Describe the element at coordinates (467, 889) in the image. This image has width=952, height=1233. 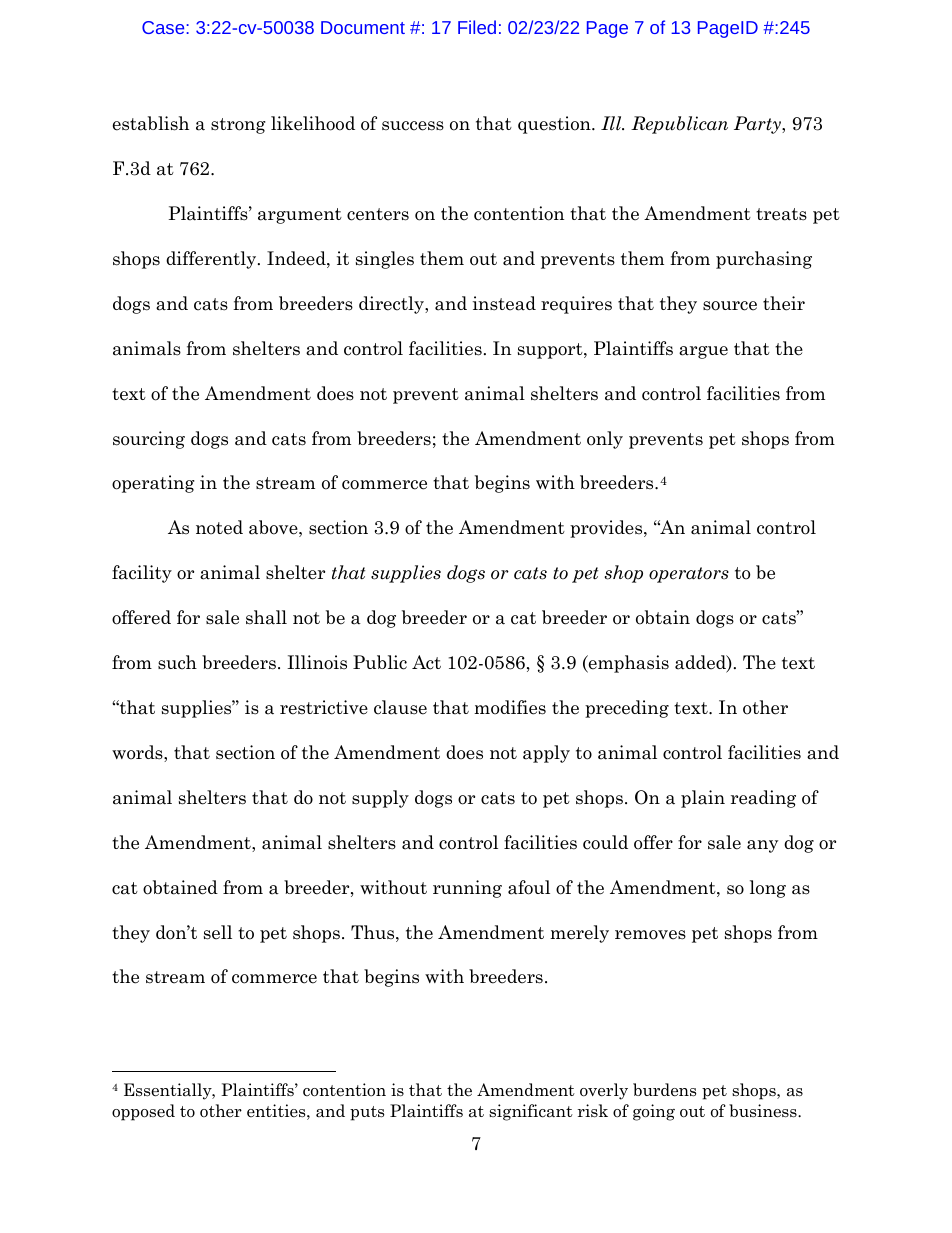
I see `running` at that location.
